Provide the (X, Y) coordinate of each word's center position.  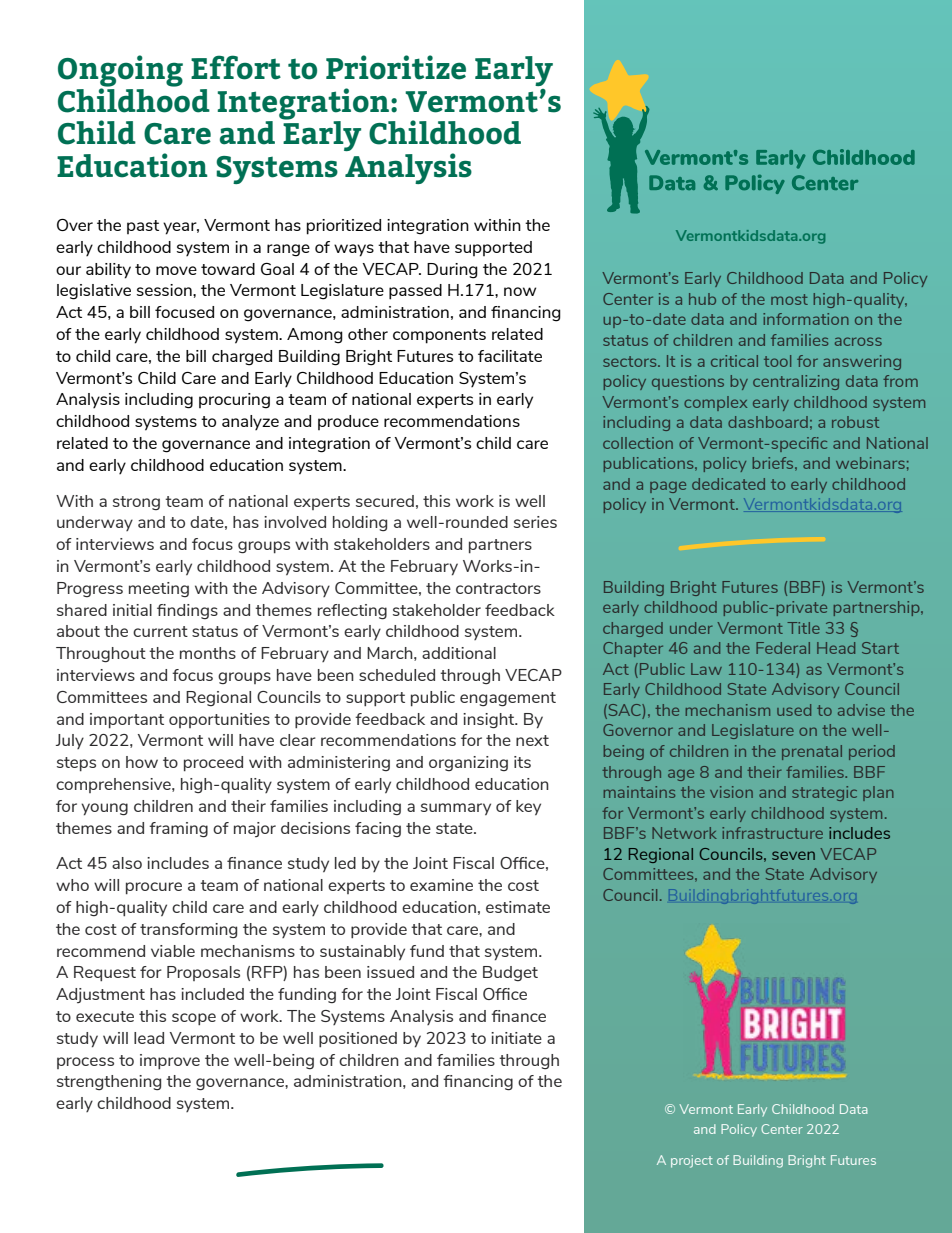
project (692, 1161)
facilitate (510, 356)
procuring (234, 401)
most (789, 299)
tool (777, 361)
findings (187, 611)
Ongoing (120, 72)
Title (803, 628)
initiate (516, 1038)
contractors (498, 588)
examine (441, 885)
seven (793, 855)
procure (154, 888)
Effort (236, 67)
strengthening (109, 1082)
